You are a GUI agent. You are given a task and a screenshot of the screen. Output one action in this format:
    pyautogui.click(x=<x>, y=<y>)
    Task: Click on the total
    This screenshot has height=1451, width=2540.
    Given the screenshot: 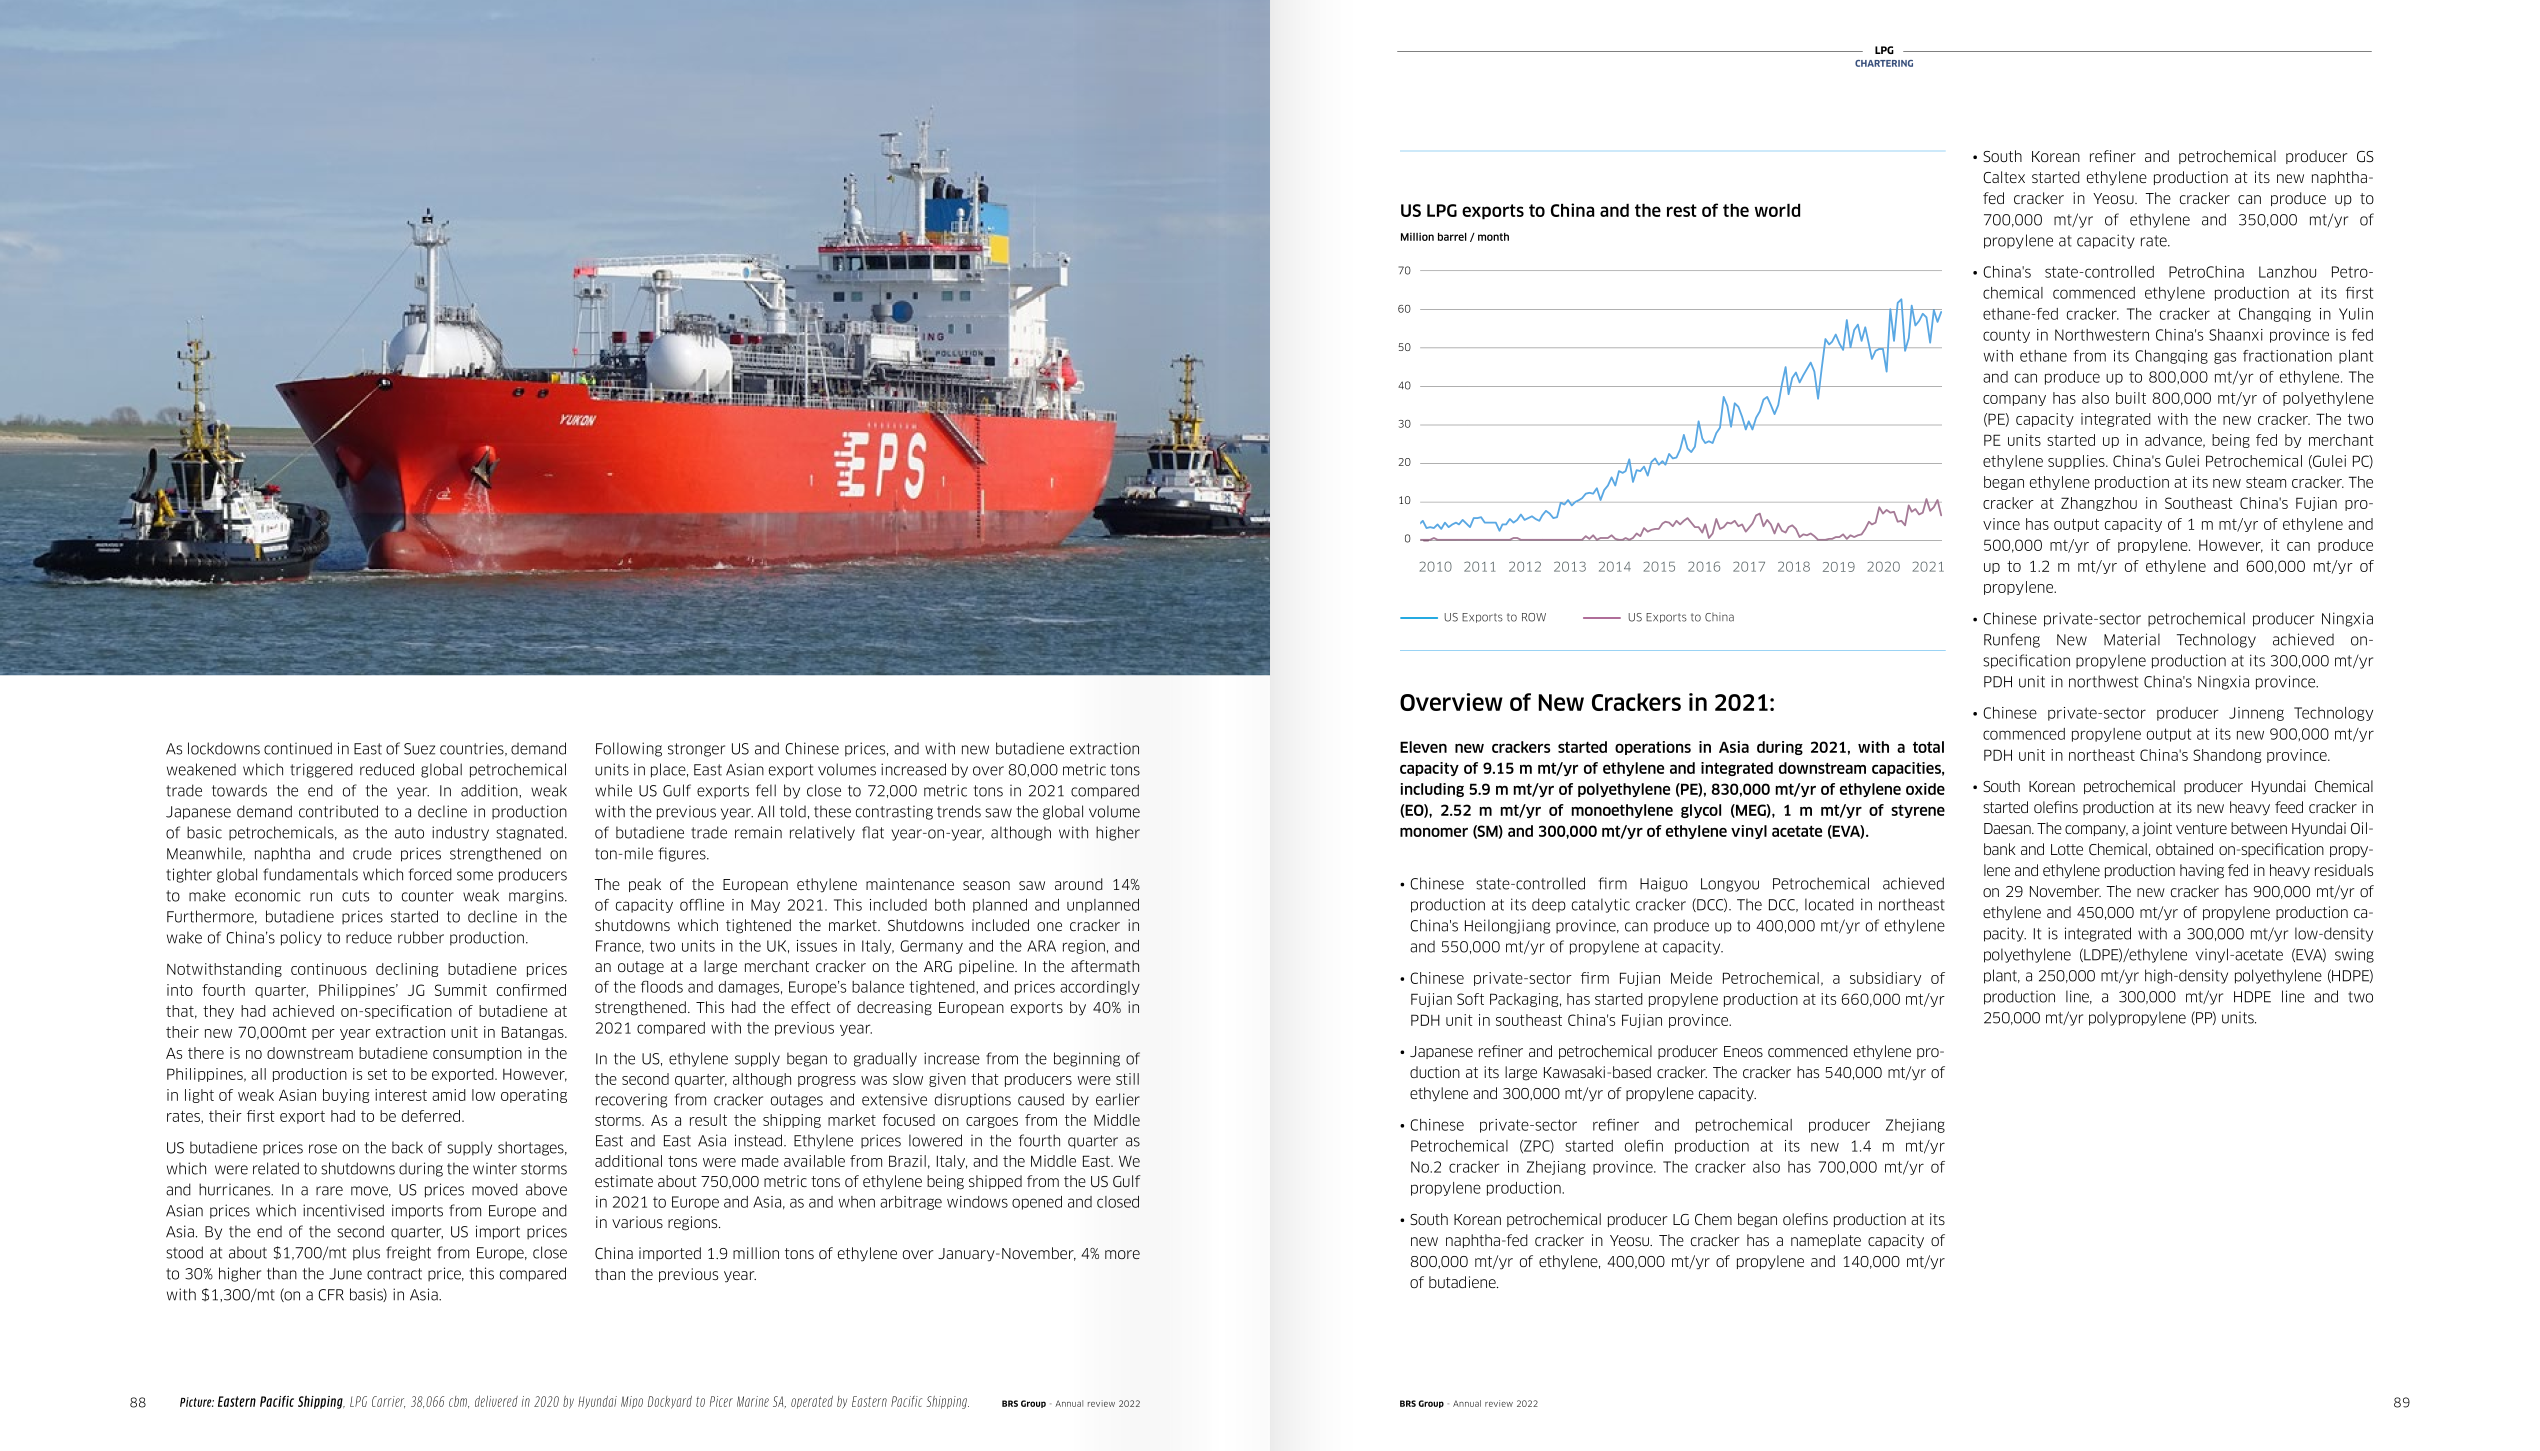 What is the action you would take?
    pyautogui.click(x=1928, y=747)
